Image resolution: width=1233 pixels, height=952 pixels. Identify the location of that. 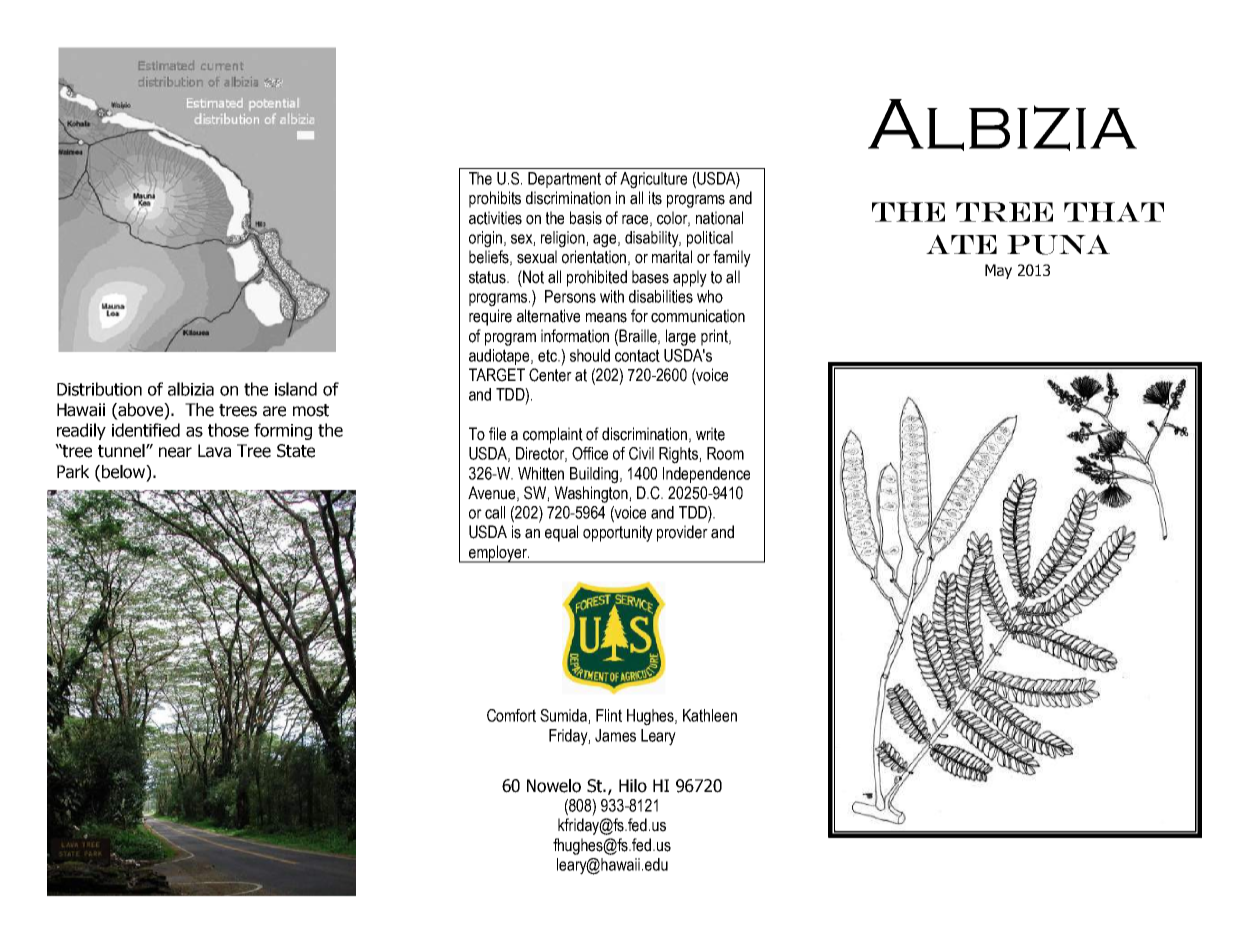
(1114, 212).
